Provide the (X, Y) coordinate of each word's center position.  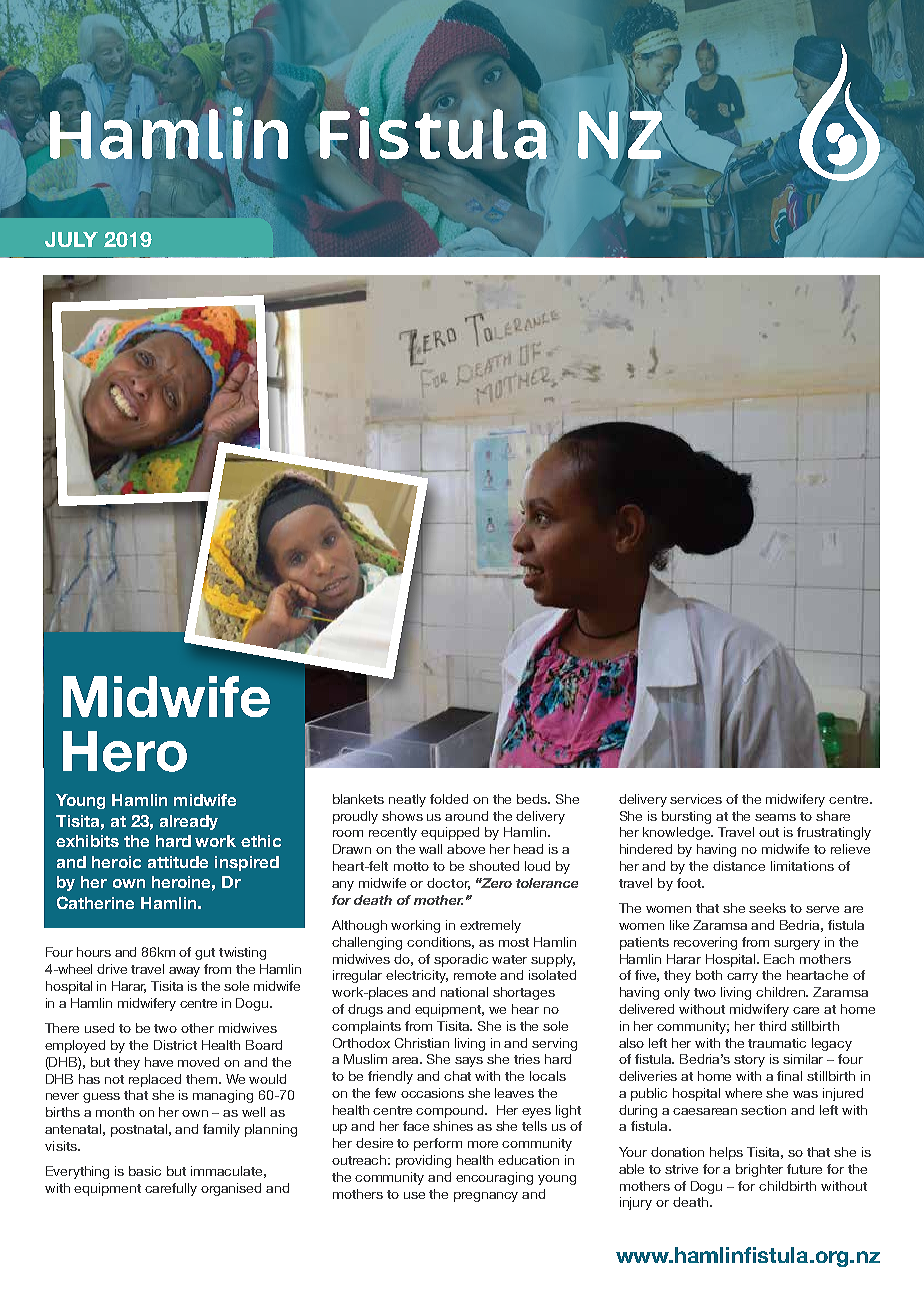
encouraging (494, 1178)
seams (775, 817)
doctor (448, 884)
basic (145, 1171)
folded (449, 799)
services (696, 799)
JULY (71, 239)
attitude (178, 862)
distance (739, 866)
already (189, 822)
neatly (407, 800)
